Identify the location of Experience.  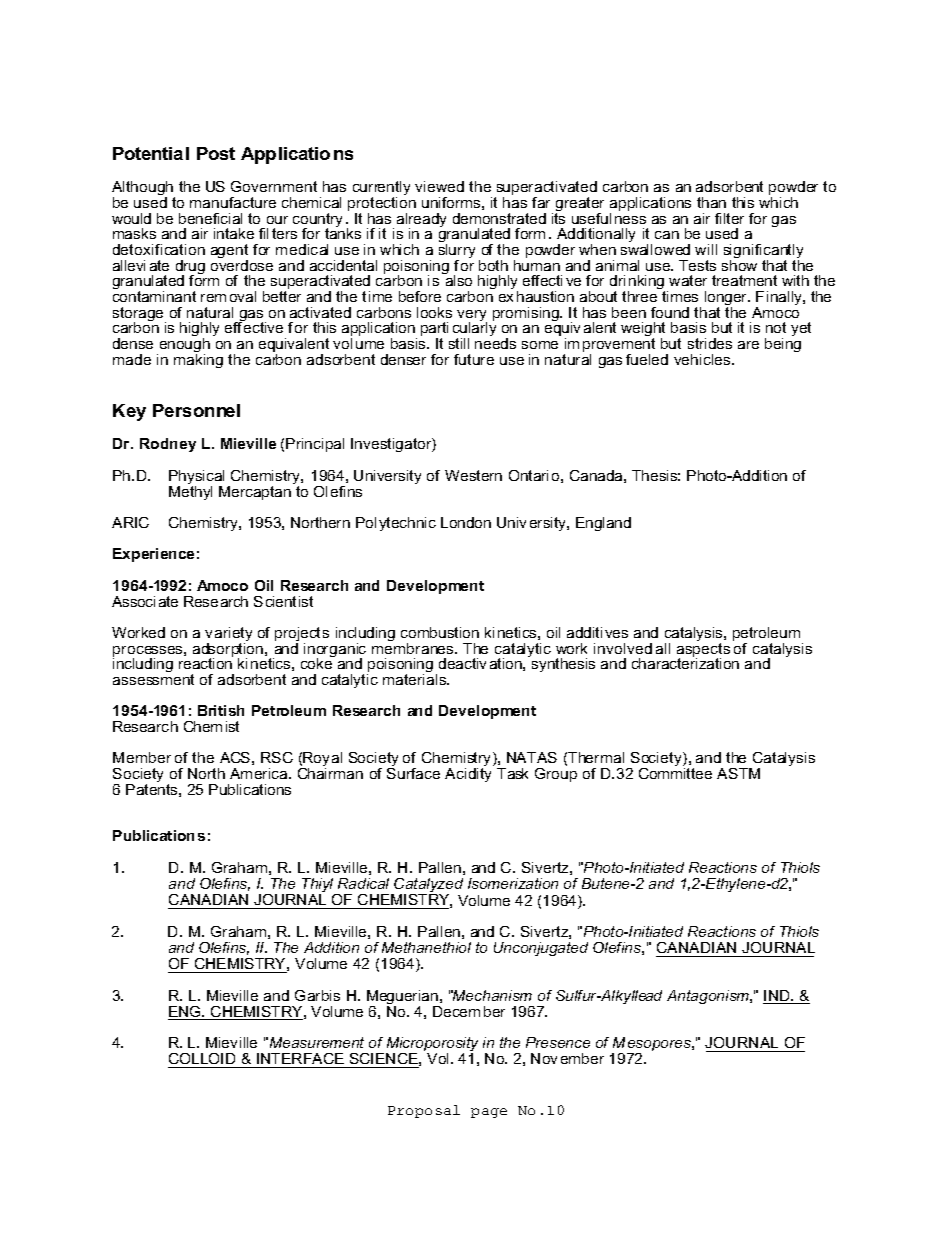
(153, 555).
